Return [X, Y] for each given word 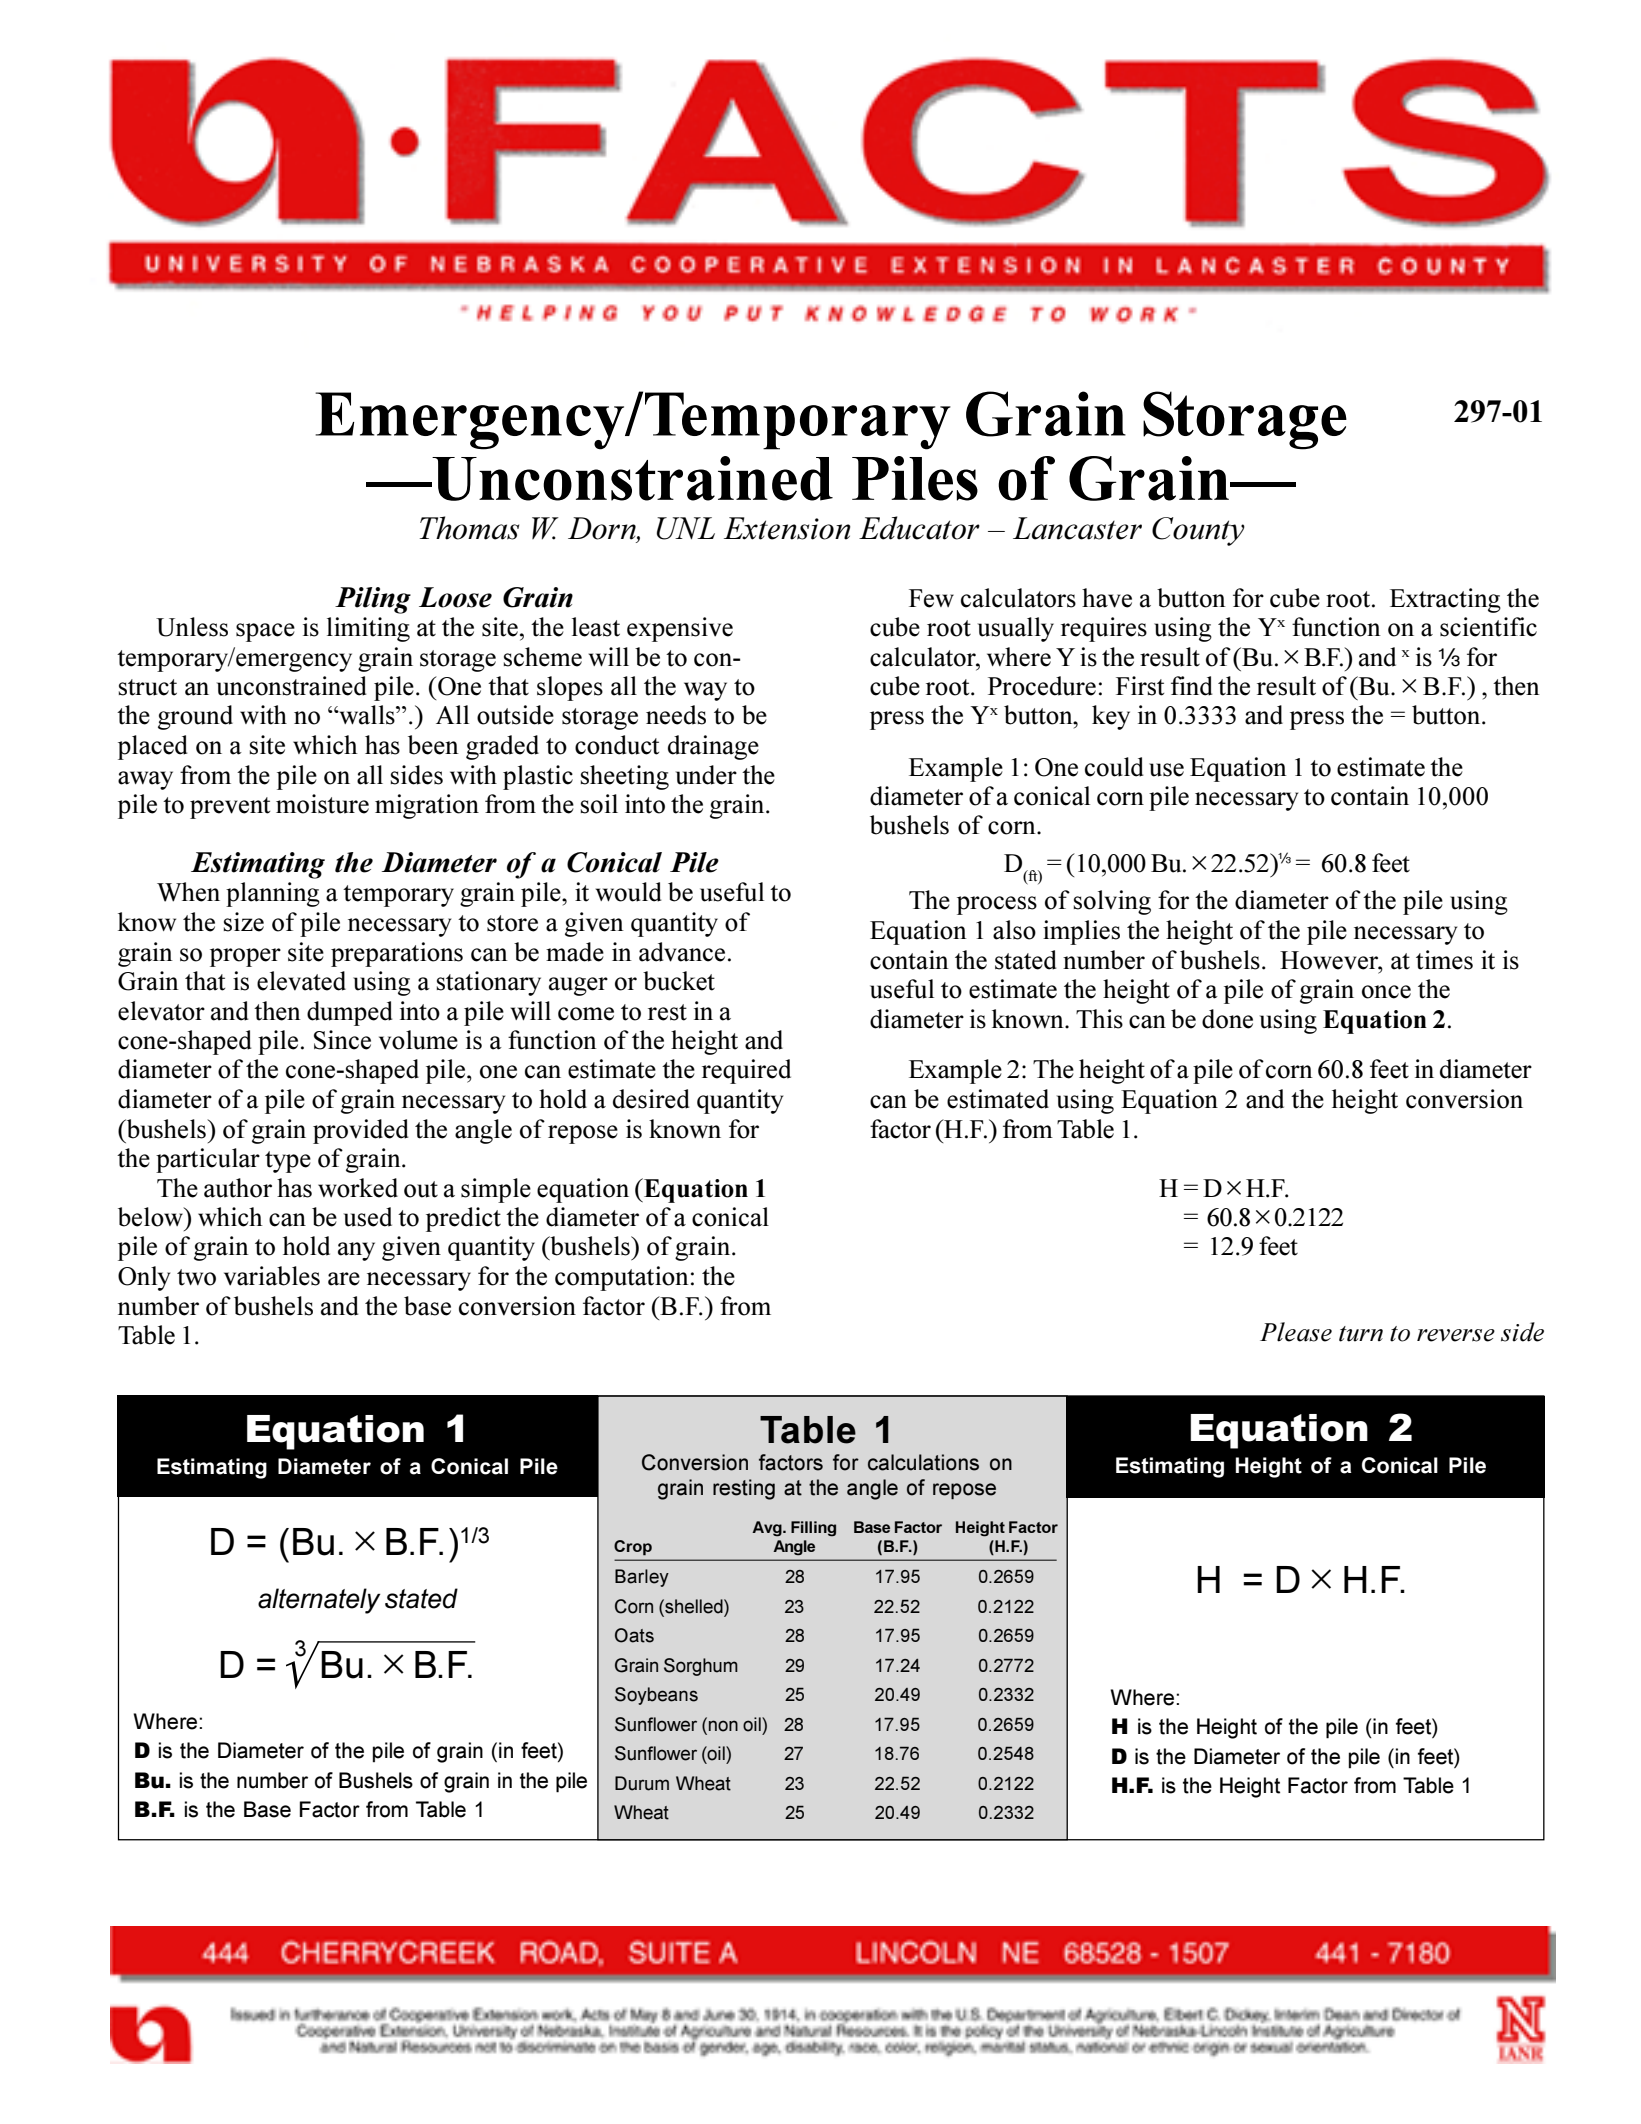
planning [273, 894]
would [629, 892]
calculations [923, 1462]
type [288, 1162]
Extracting [1445, 600]
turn [1361, 1334]
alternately [319, 1601]
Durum [642, 1783]
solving [1112, 902]
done [1227, 1019]
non [723, 1726]
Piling [373, 600]
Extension [787, 528]
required [746, 1071]
